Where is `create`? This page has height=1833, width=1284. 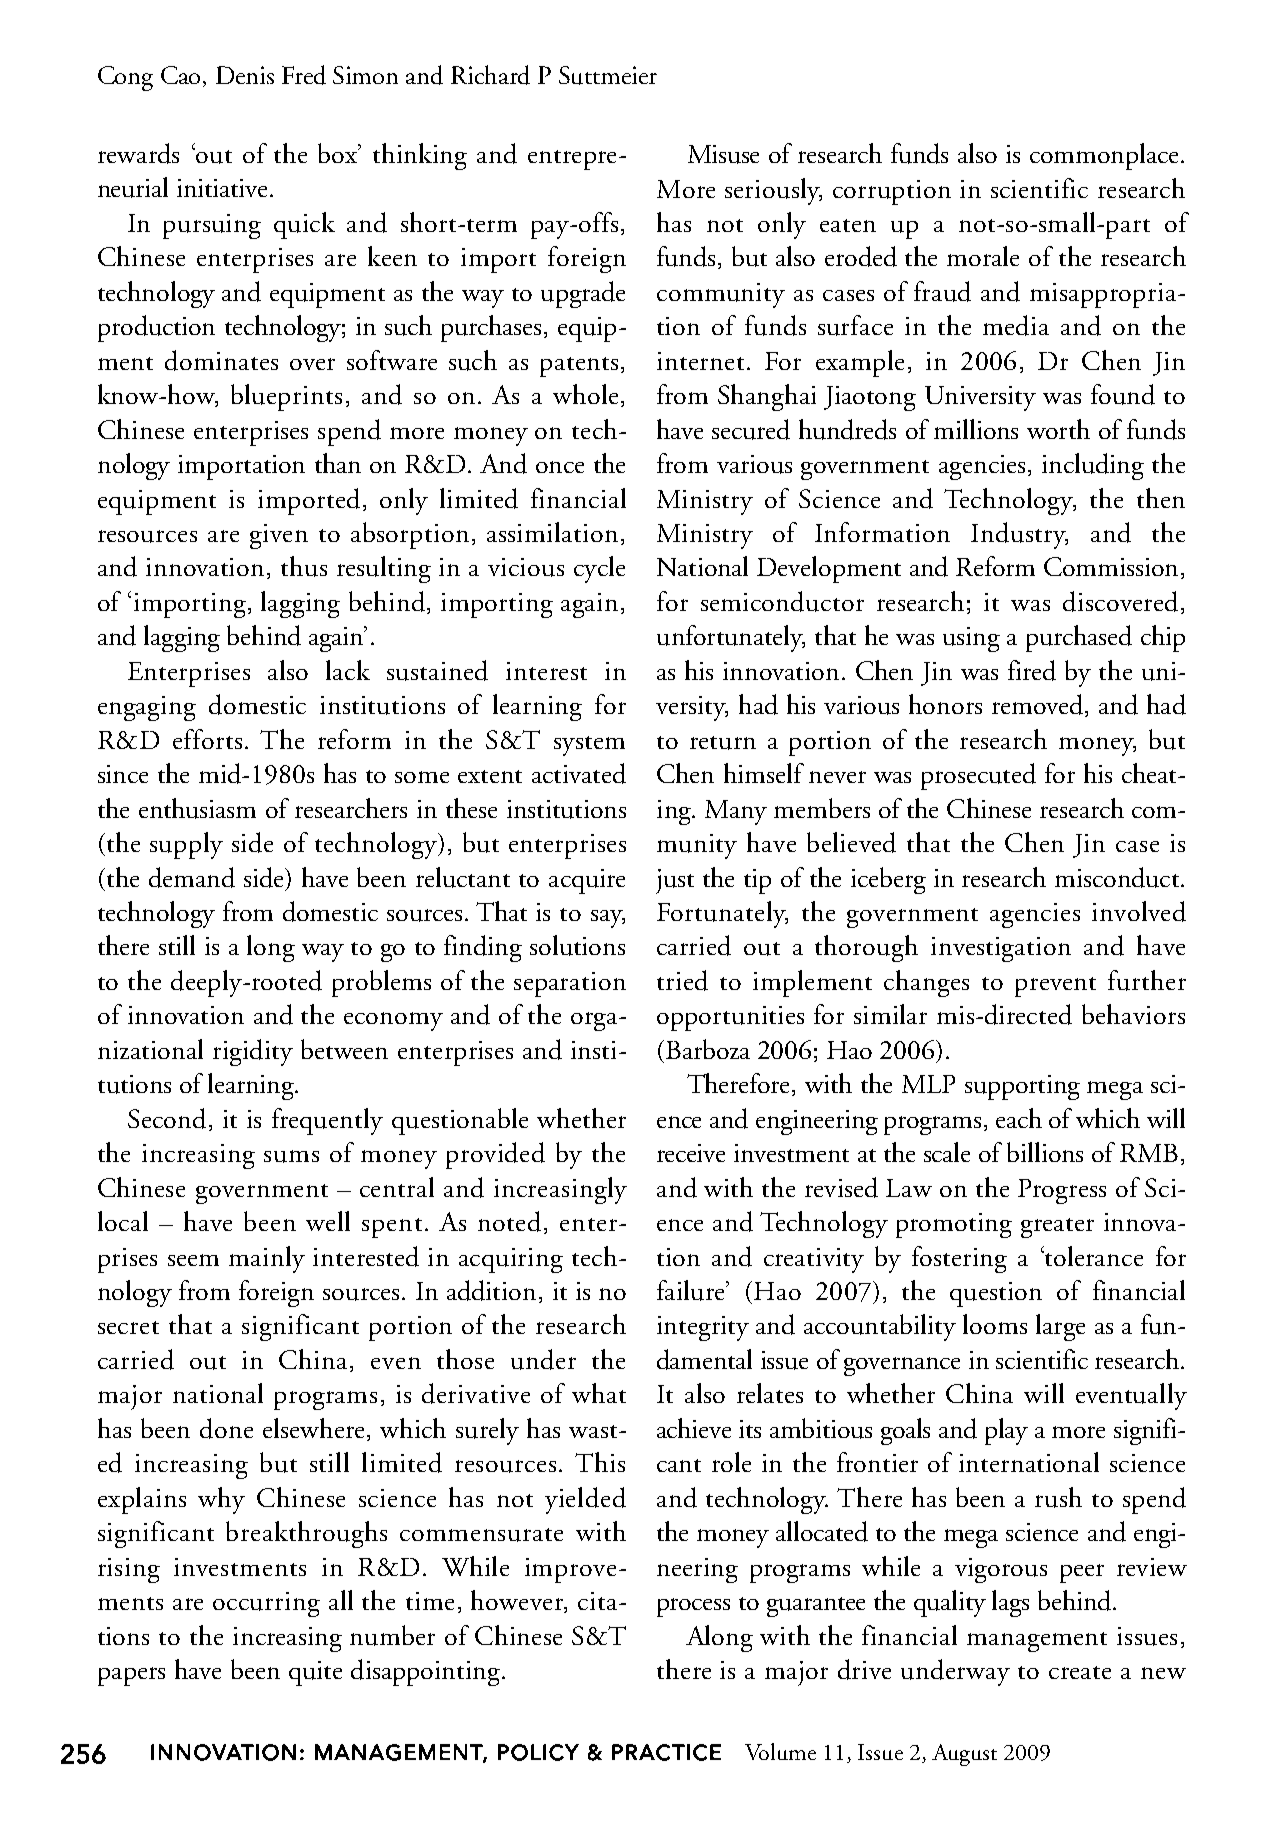 create is located at coordinates (1080, 1672).
